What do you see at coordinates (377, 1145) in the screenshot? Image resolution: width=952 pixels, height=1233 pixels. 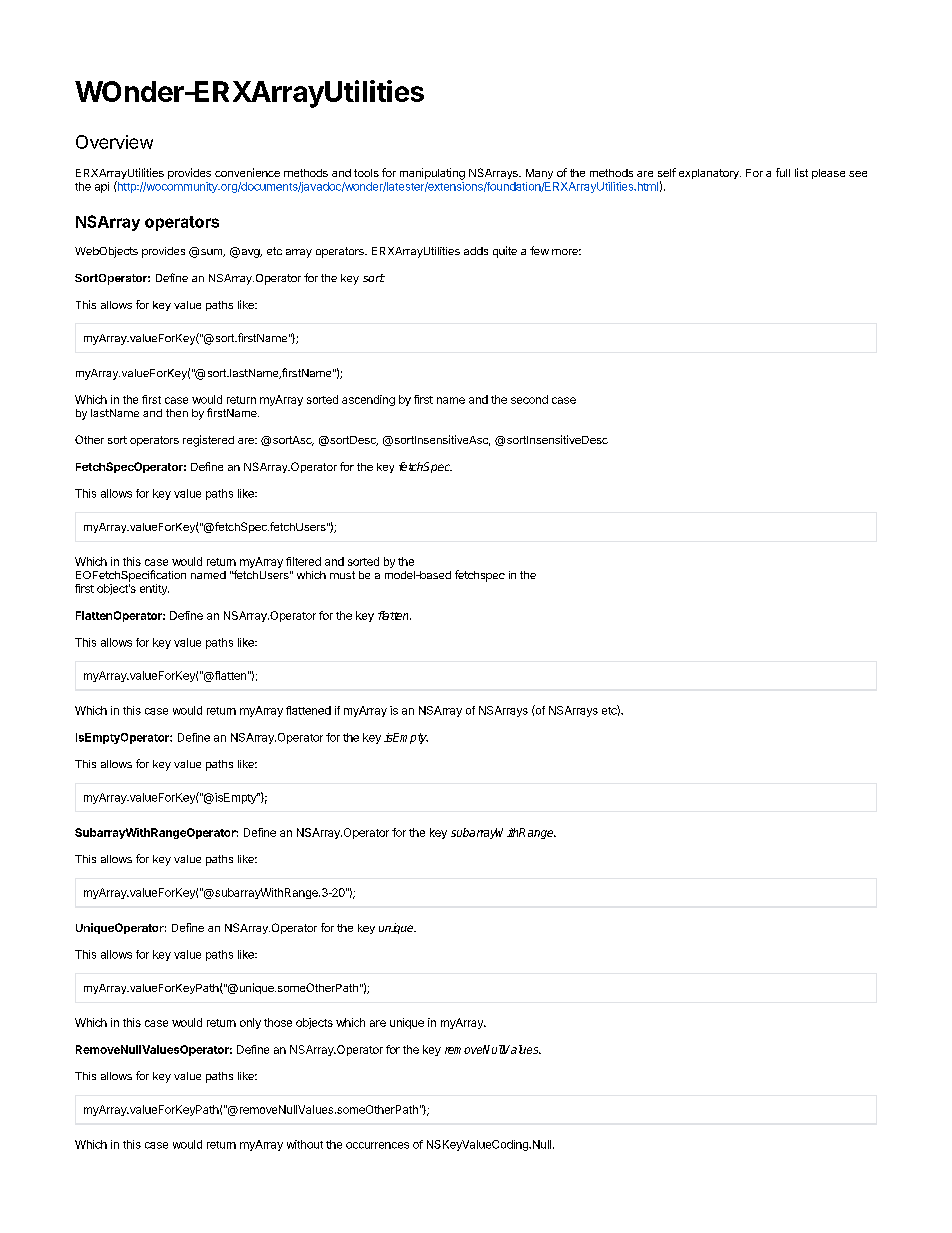 I see `occurrences` at bounding box center [377, 1145].
